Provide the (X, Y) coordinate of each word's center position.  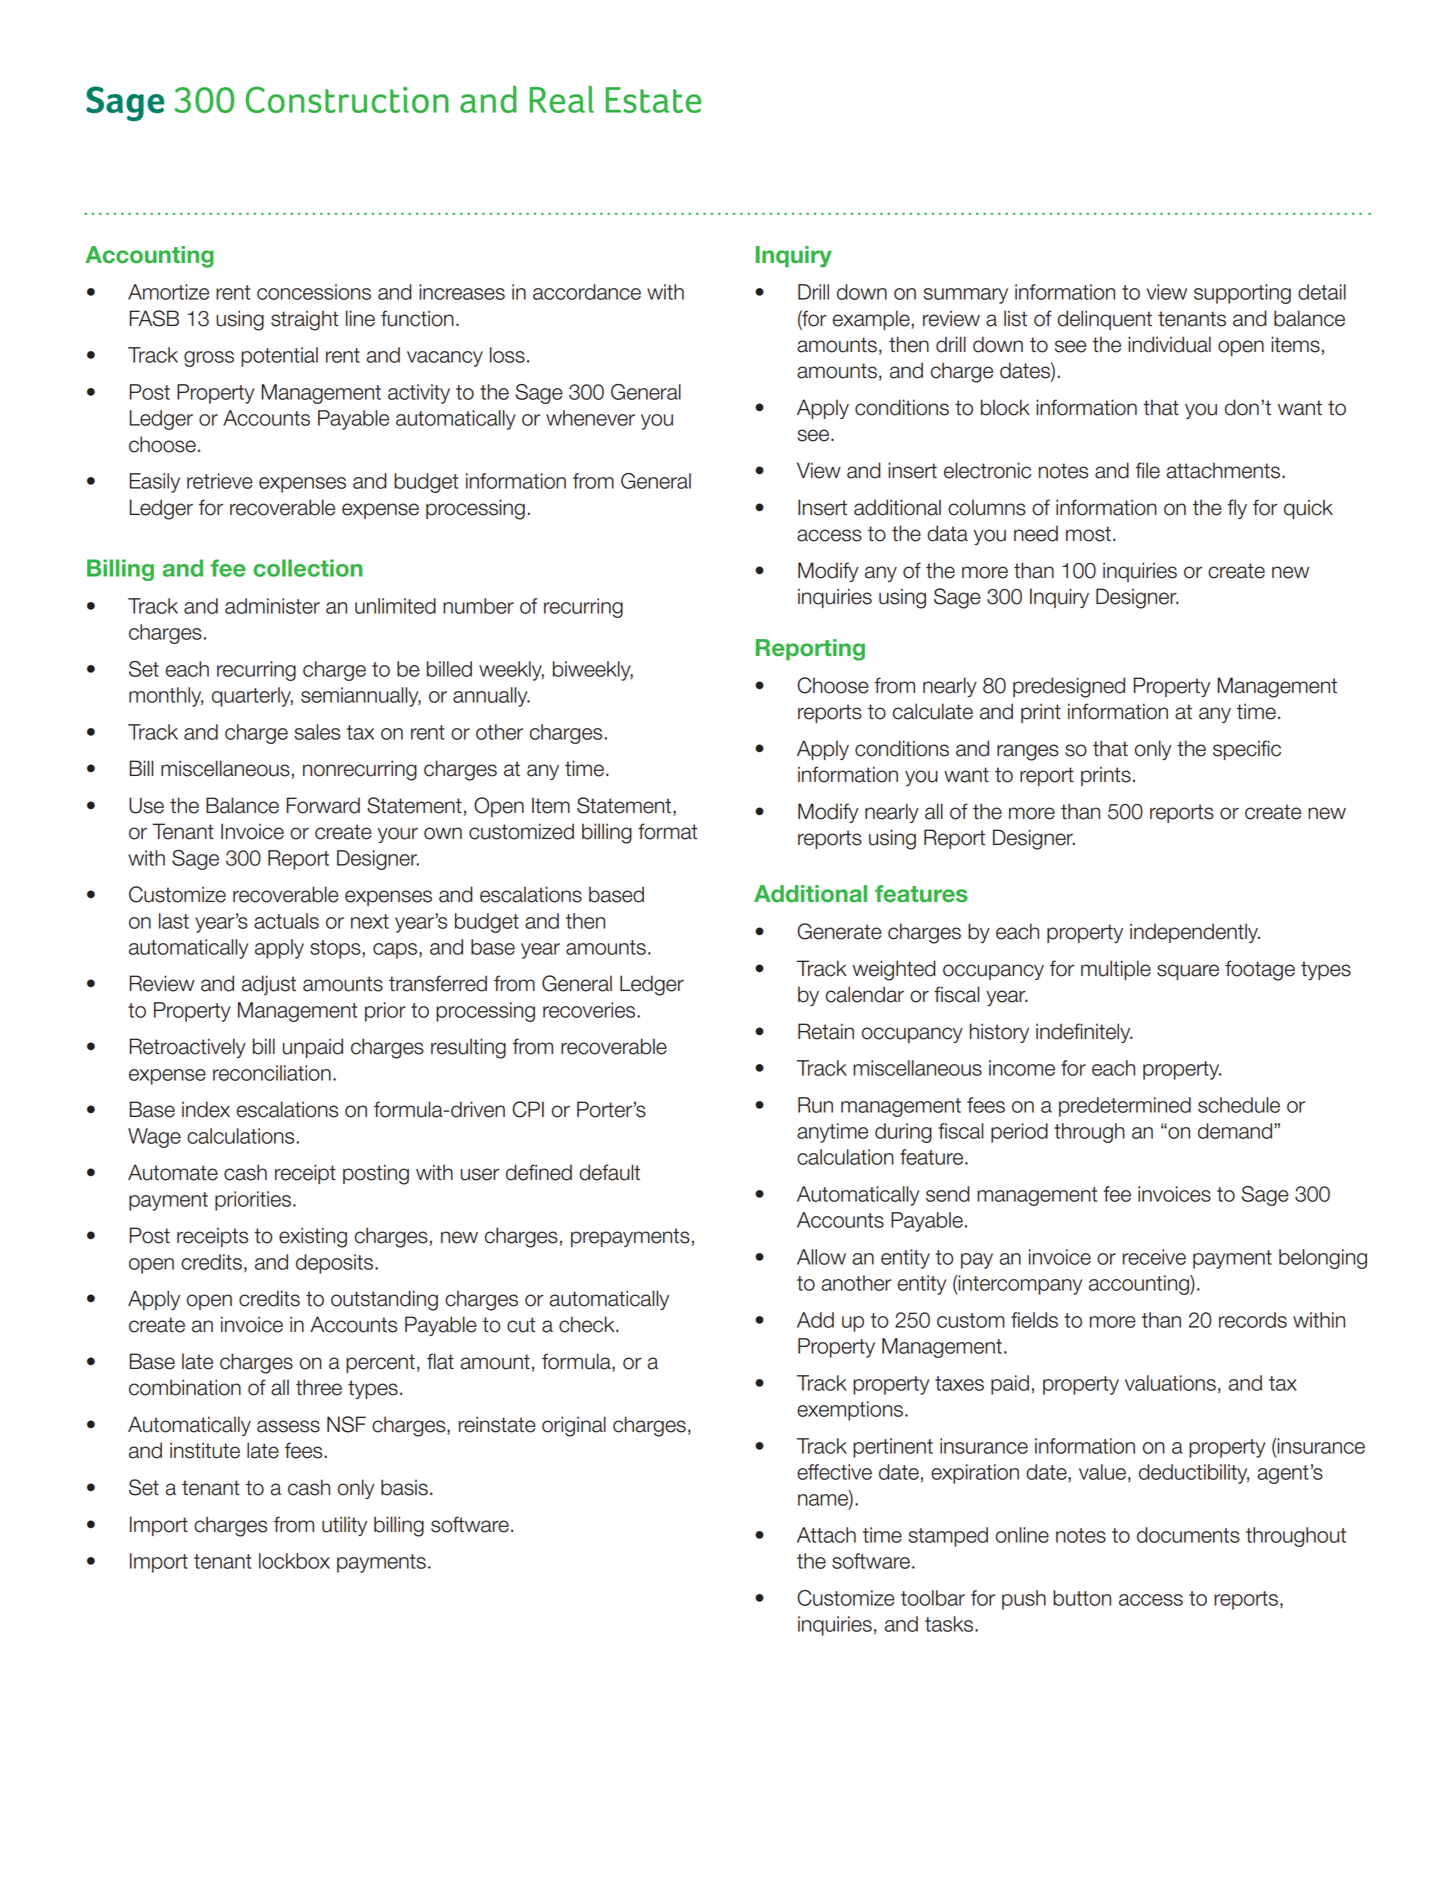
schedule (1239, 1105)
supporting (1242, 294)
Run (815, 1105)
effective (834, 1472)
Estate (653, 100)
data (947, 533)
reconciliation (272, 1073)
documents (1188, 1535)
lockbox (294, 1561)
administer (272, 606)
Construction (347, 99)
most (1088, 534)
